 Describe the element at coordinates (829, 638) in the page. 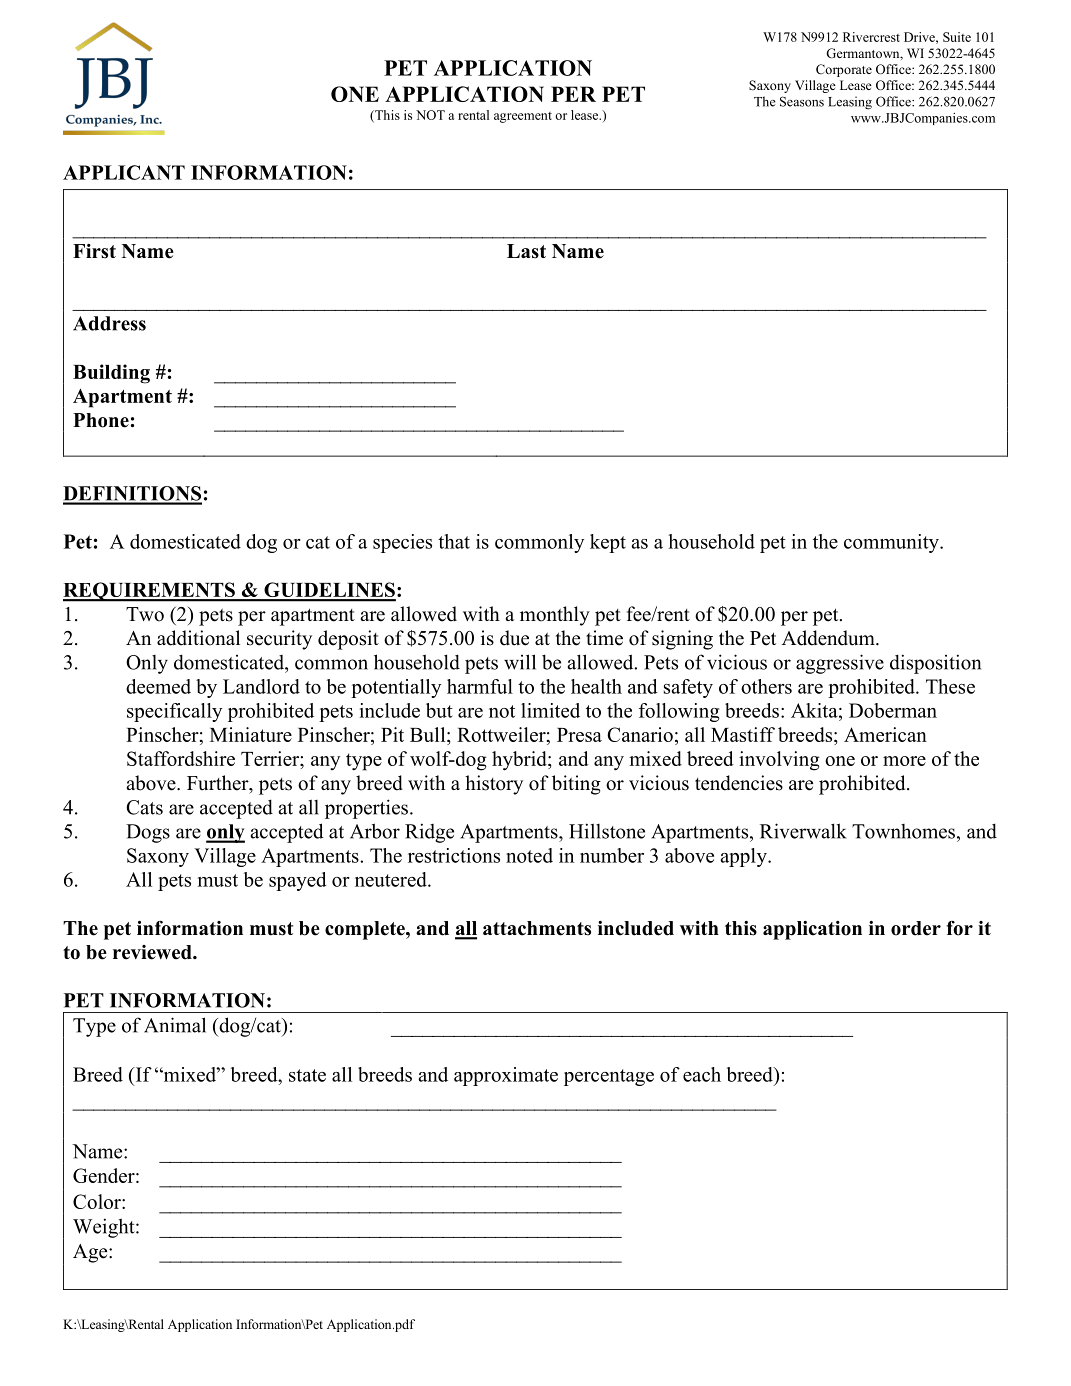

I see `Addendum` at that location.
